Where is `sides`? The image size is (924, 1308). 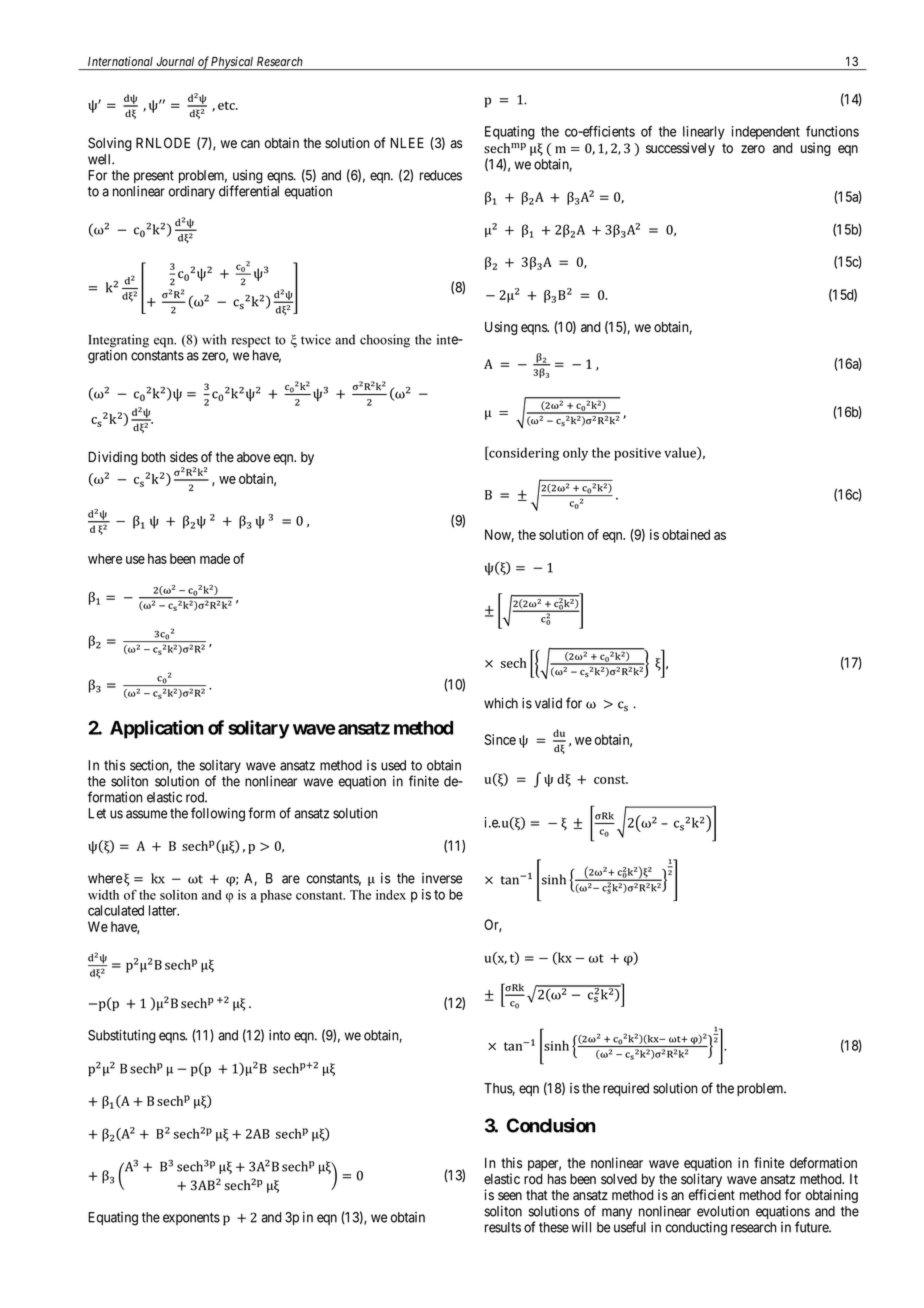 sides is located at coordinates (184, 457).
